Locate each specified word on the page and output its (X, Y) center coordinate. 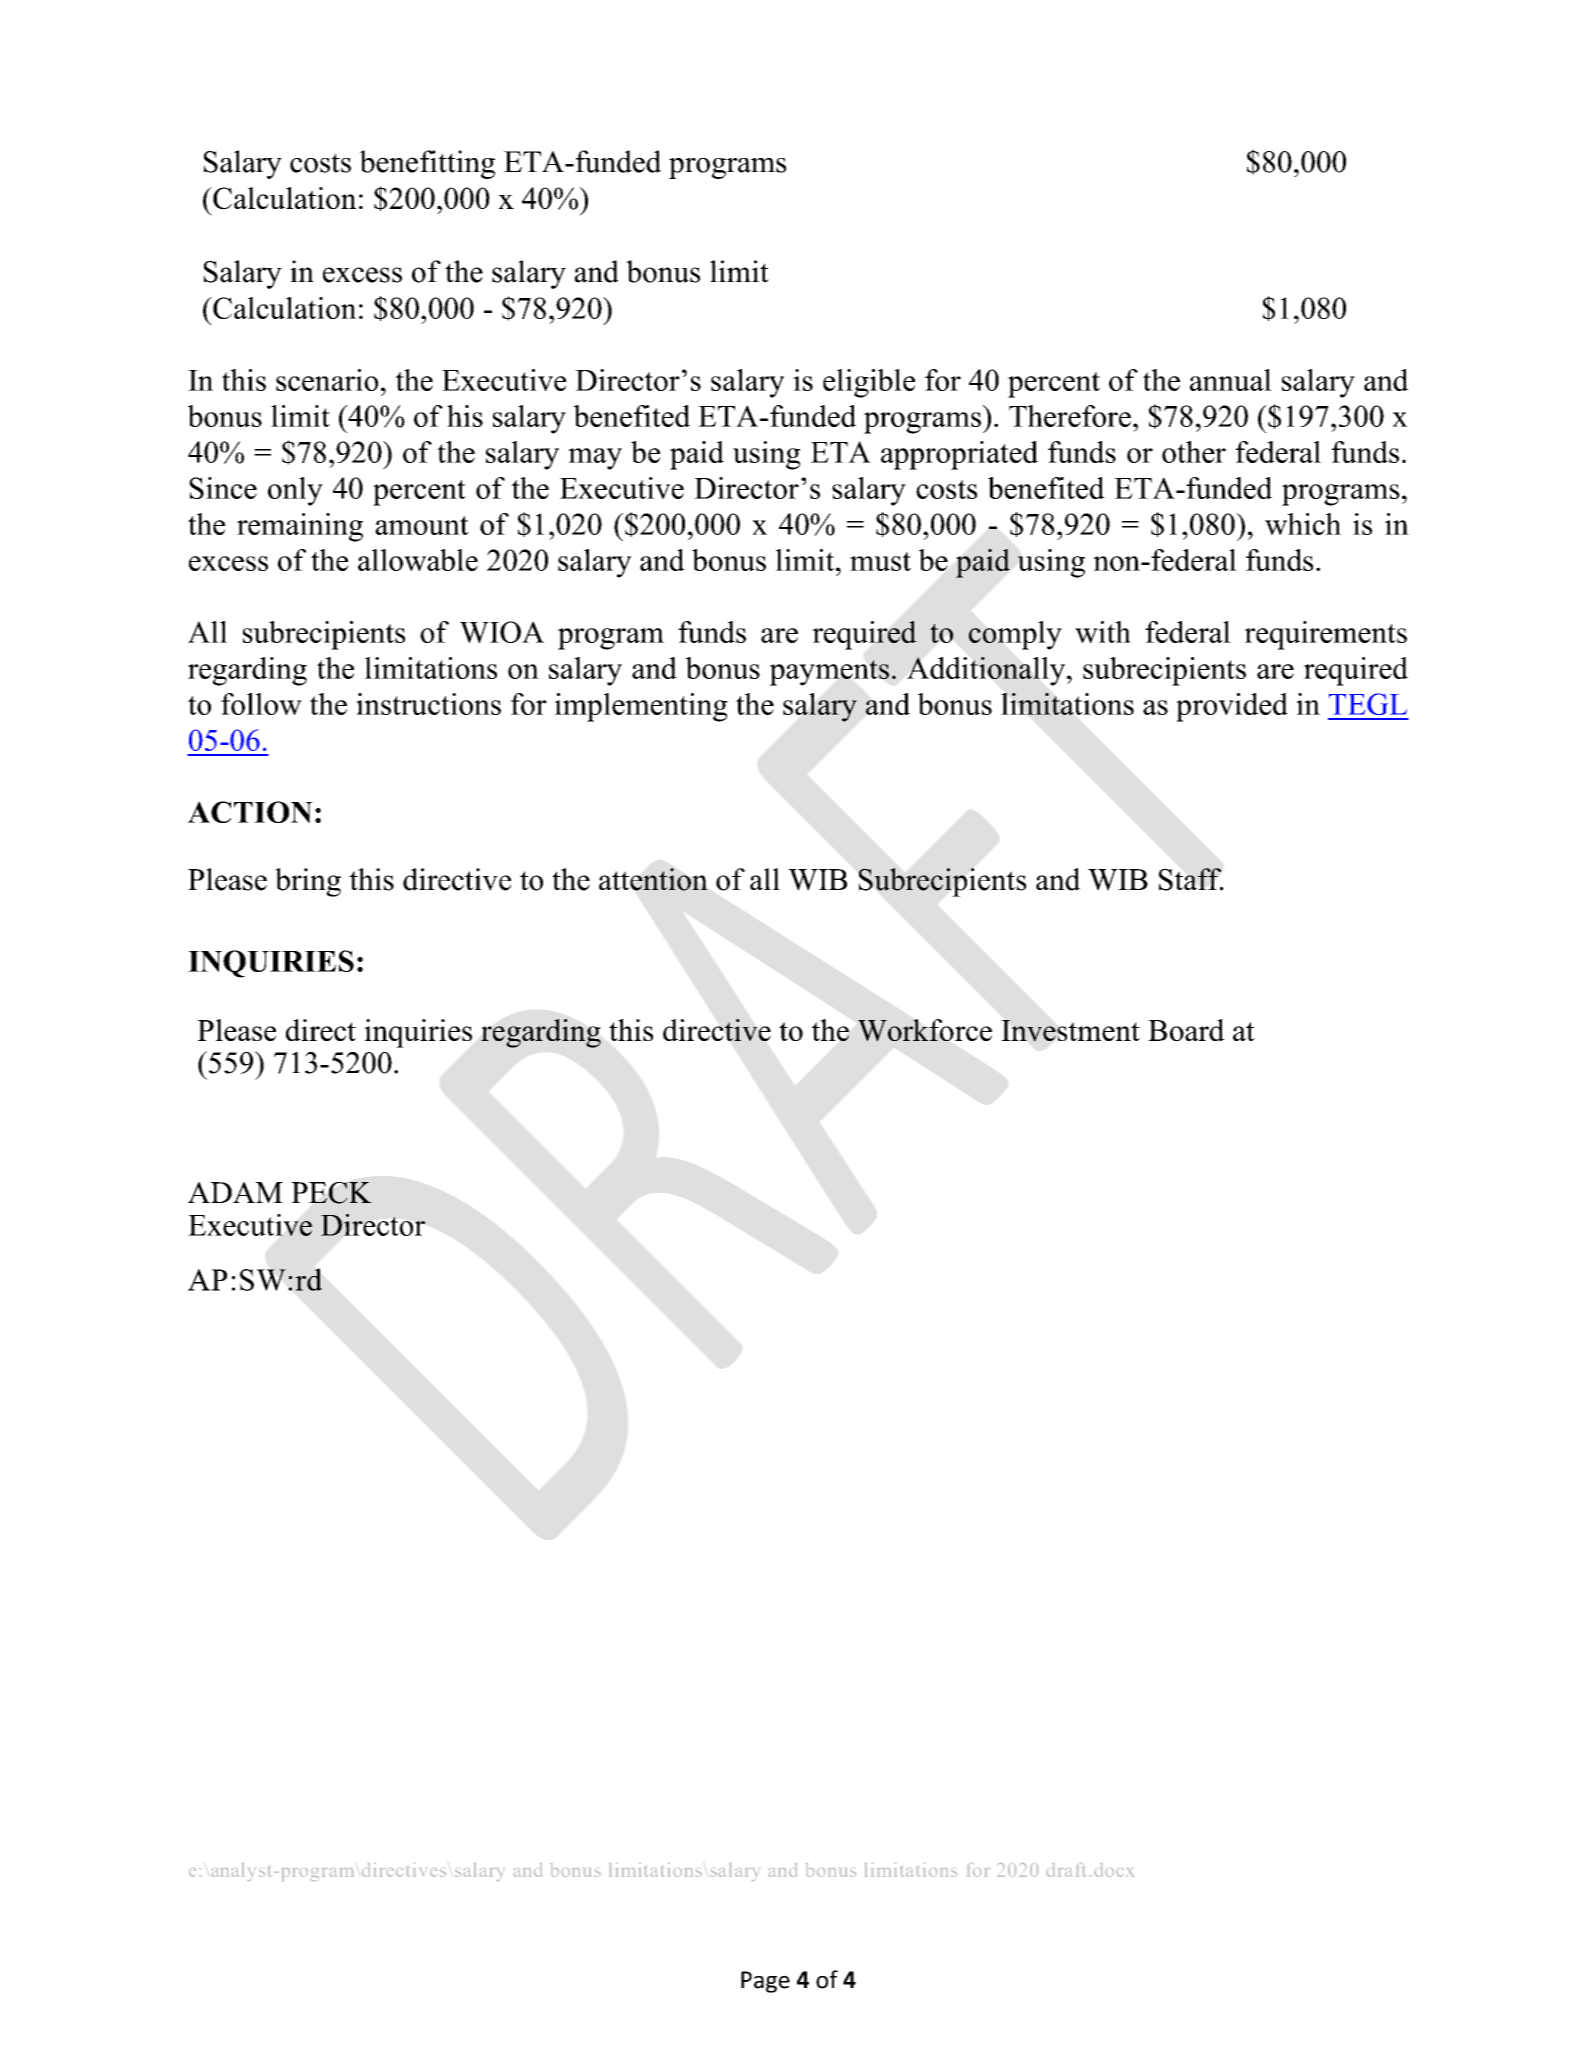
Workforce (925, 1030)
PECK (331, 1193)
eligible (869, 383)
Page (765, 1982)
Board (1186, 1030)
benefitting (427, 164)
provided (1232, 707)
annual (1231, 380)
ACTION (250, 812)
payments (829, 673)
